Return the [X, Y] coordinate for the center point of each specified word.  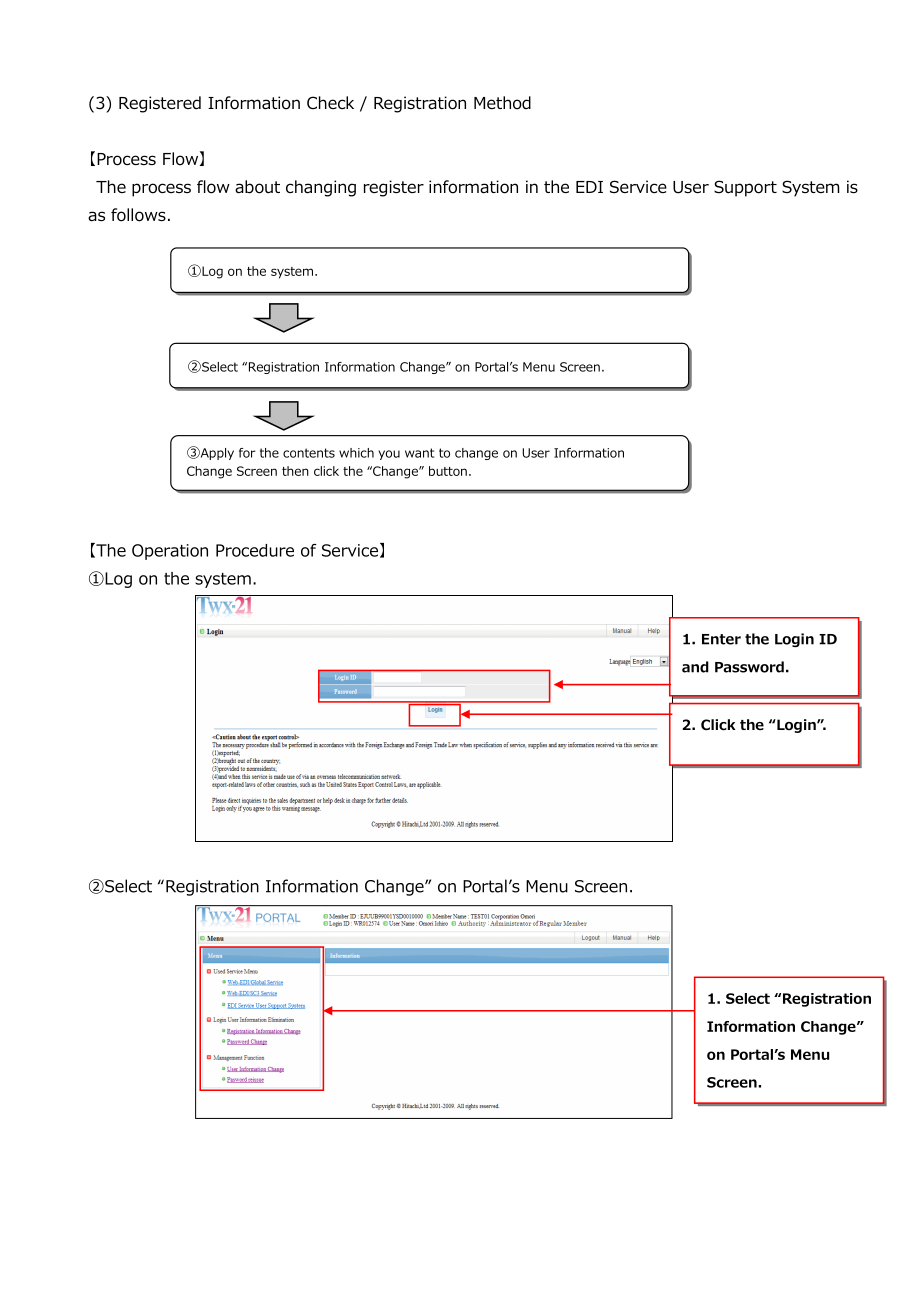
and [695, 667]
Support [745, 188]
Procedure [255, 550]
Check [330, 102]
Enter [721, 639]
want [419, 453]
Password [749, 667]
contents [309, 453]
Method [502, 103]
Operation [170, 552]
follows [138, 215]
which [356, 453]
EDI [589, 187]
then [295, 471]
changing [321, 188]
